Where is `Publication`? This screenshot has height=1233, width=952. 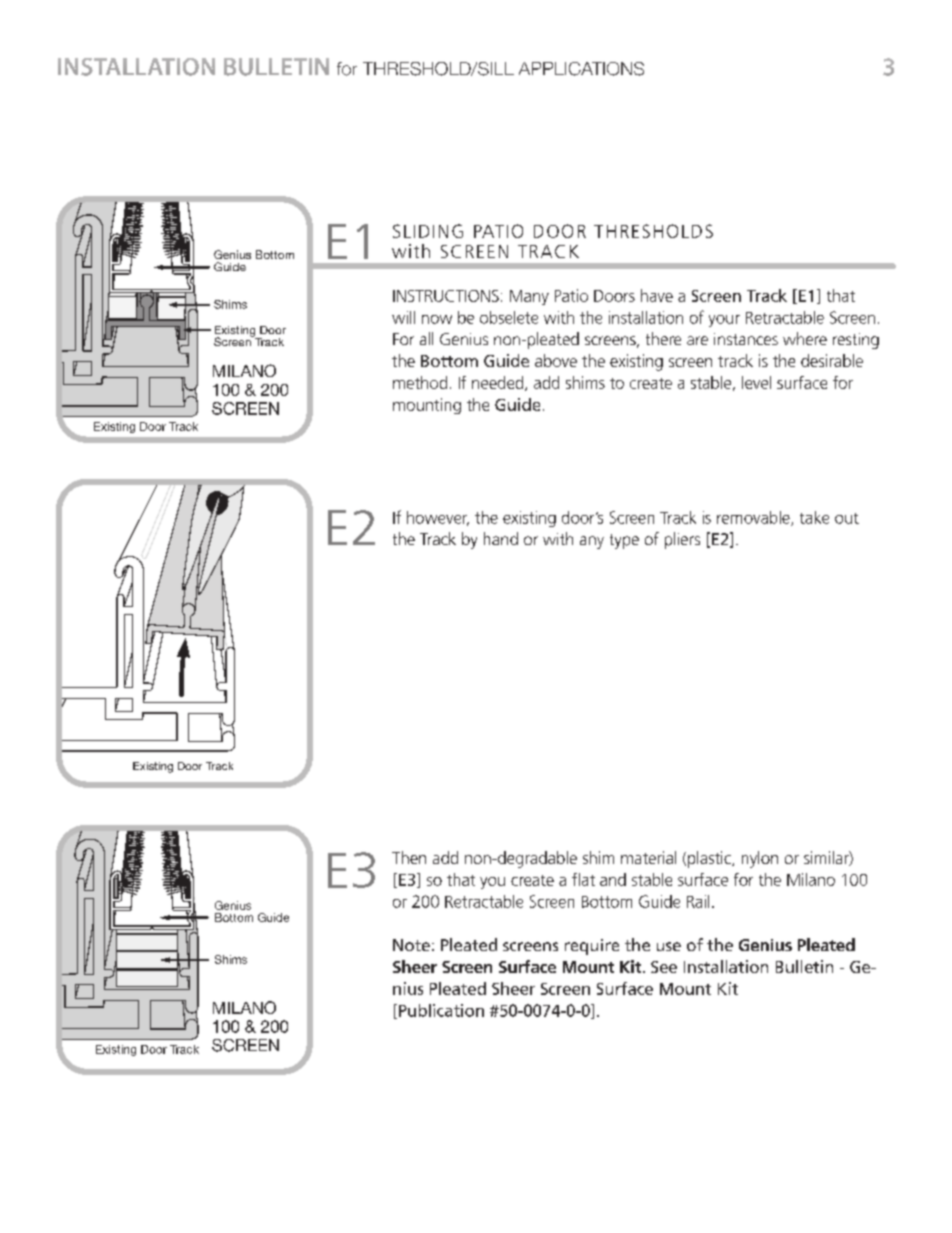
Publication is located at coordinates (440, 1011).
